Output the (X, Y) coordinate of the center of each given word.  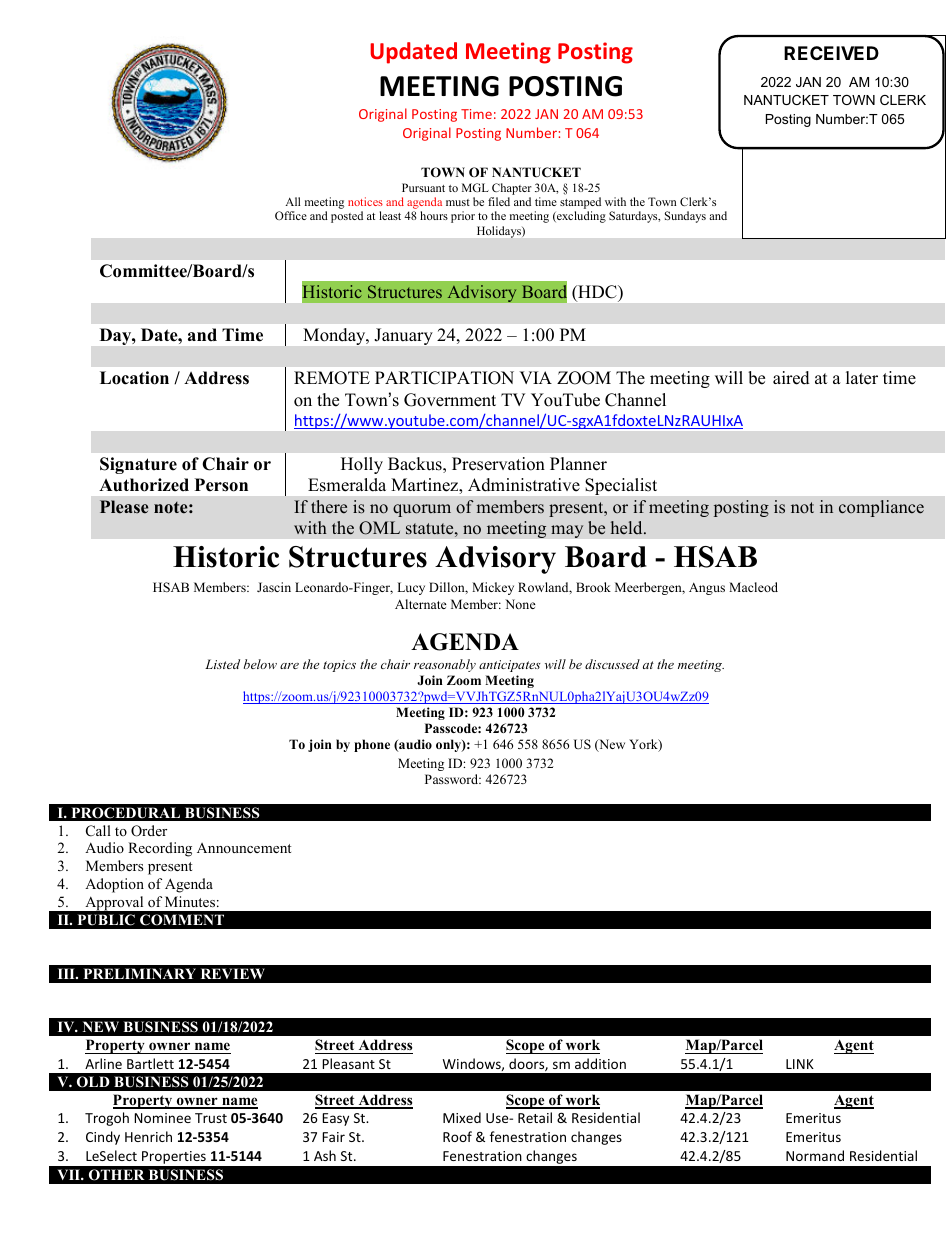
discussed (612, 664)
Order (149, 831)
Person (221, 485)
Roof (457, 1136)
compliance (881, 508)
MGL (475, 187)
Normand (815, 1155)
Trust (211, 1118)
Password (453, 779)
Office (291, 215)
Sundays (685, 217)
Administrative (524, 485)
